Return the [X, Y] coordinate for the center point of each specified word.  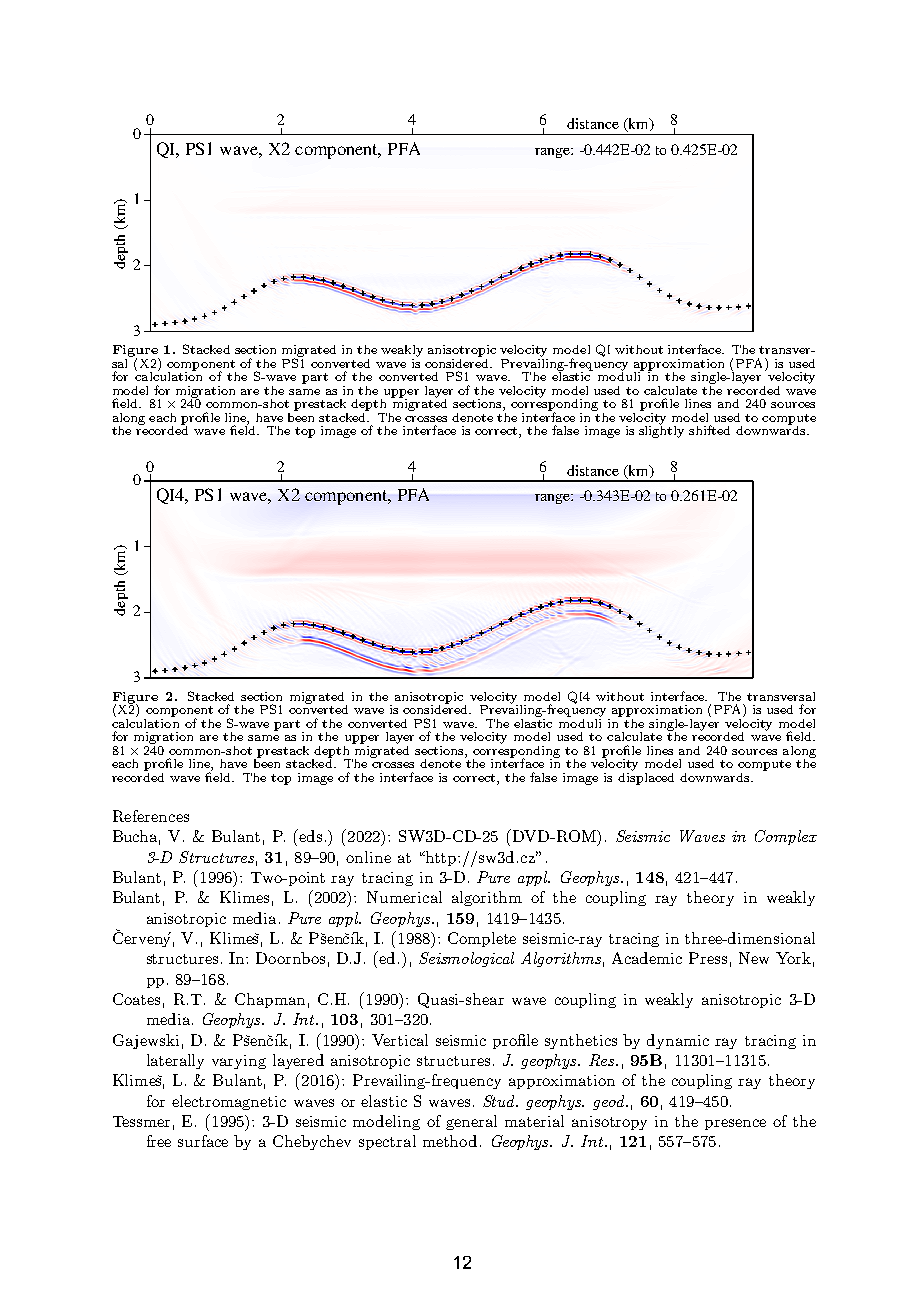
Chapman [270, 1000]
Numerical [404, 897]
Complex [786, 837]
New [754, 958]
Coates [136, 999]
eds [310, 836]
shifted [709, 430]
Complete [482, 939]
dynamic [678, 1041]
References [151, 816]
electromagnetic [229, 1102]
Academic [647, 958]
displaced [646, 777]
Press [708, 958]
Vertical [400, 1040]
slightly [661, 431]
